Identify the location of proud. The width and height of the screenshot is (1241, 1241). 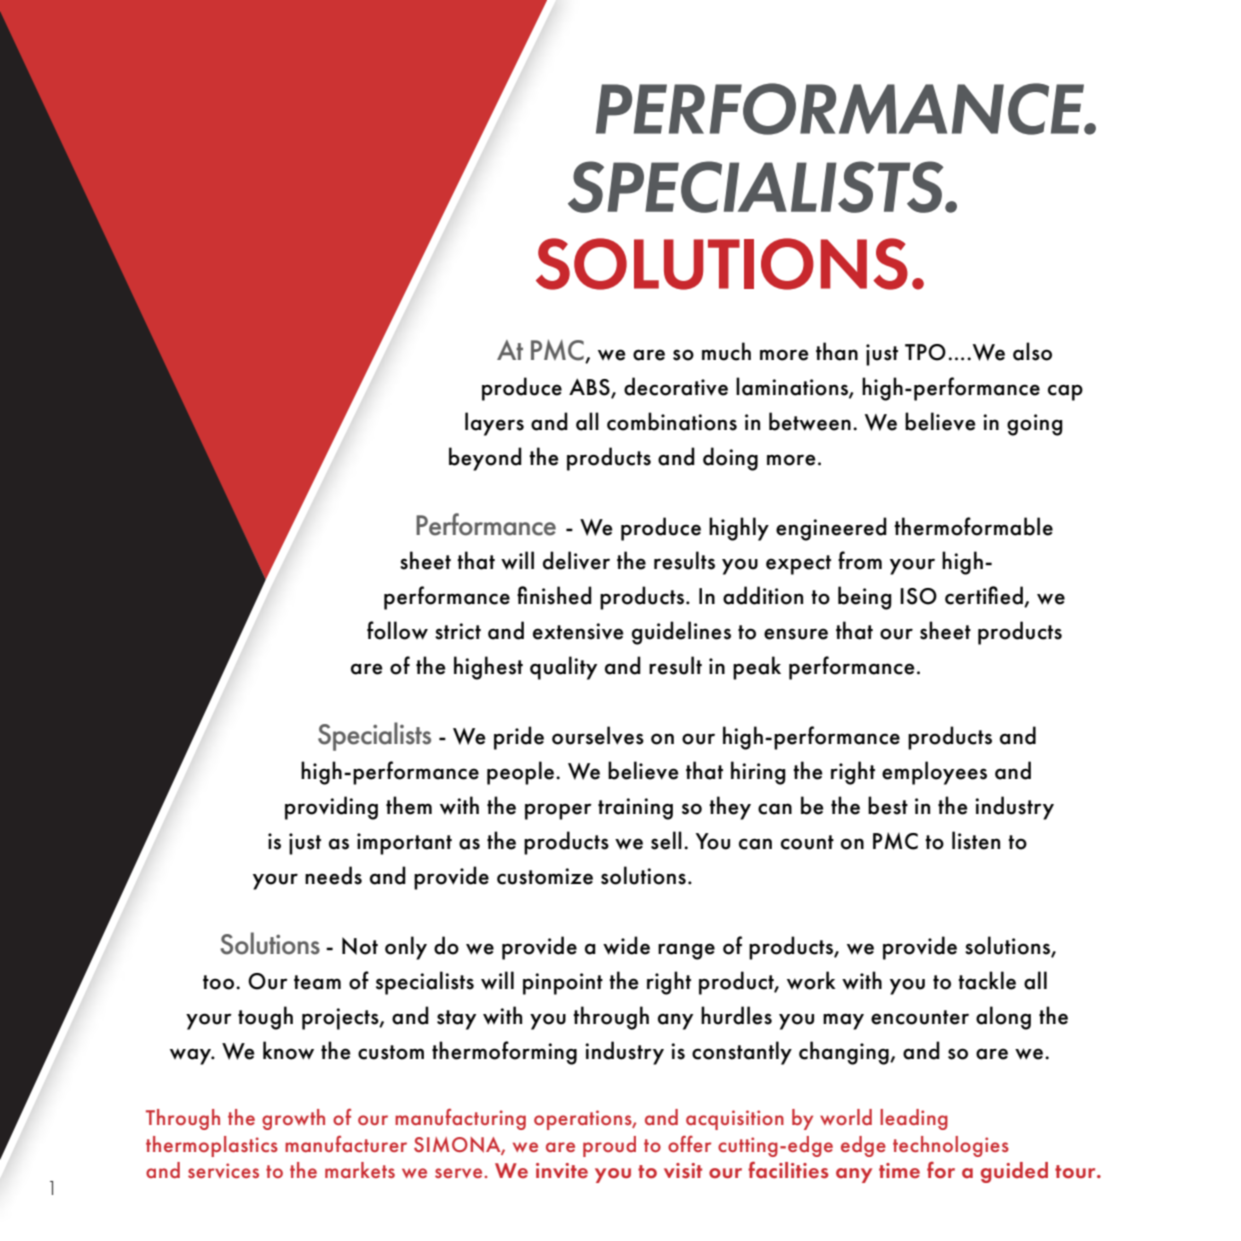
(609, 1146).
